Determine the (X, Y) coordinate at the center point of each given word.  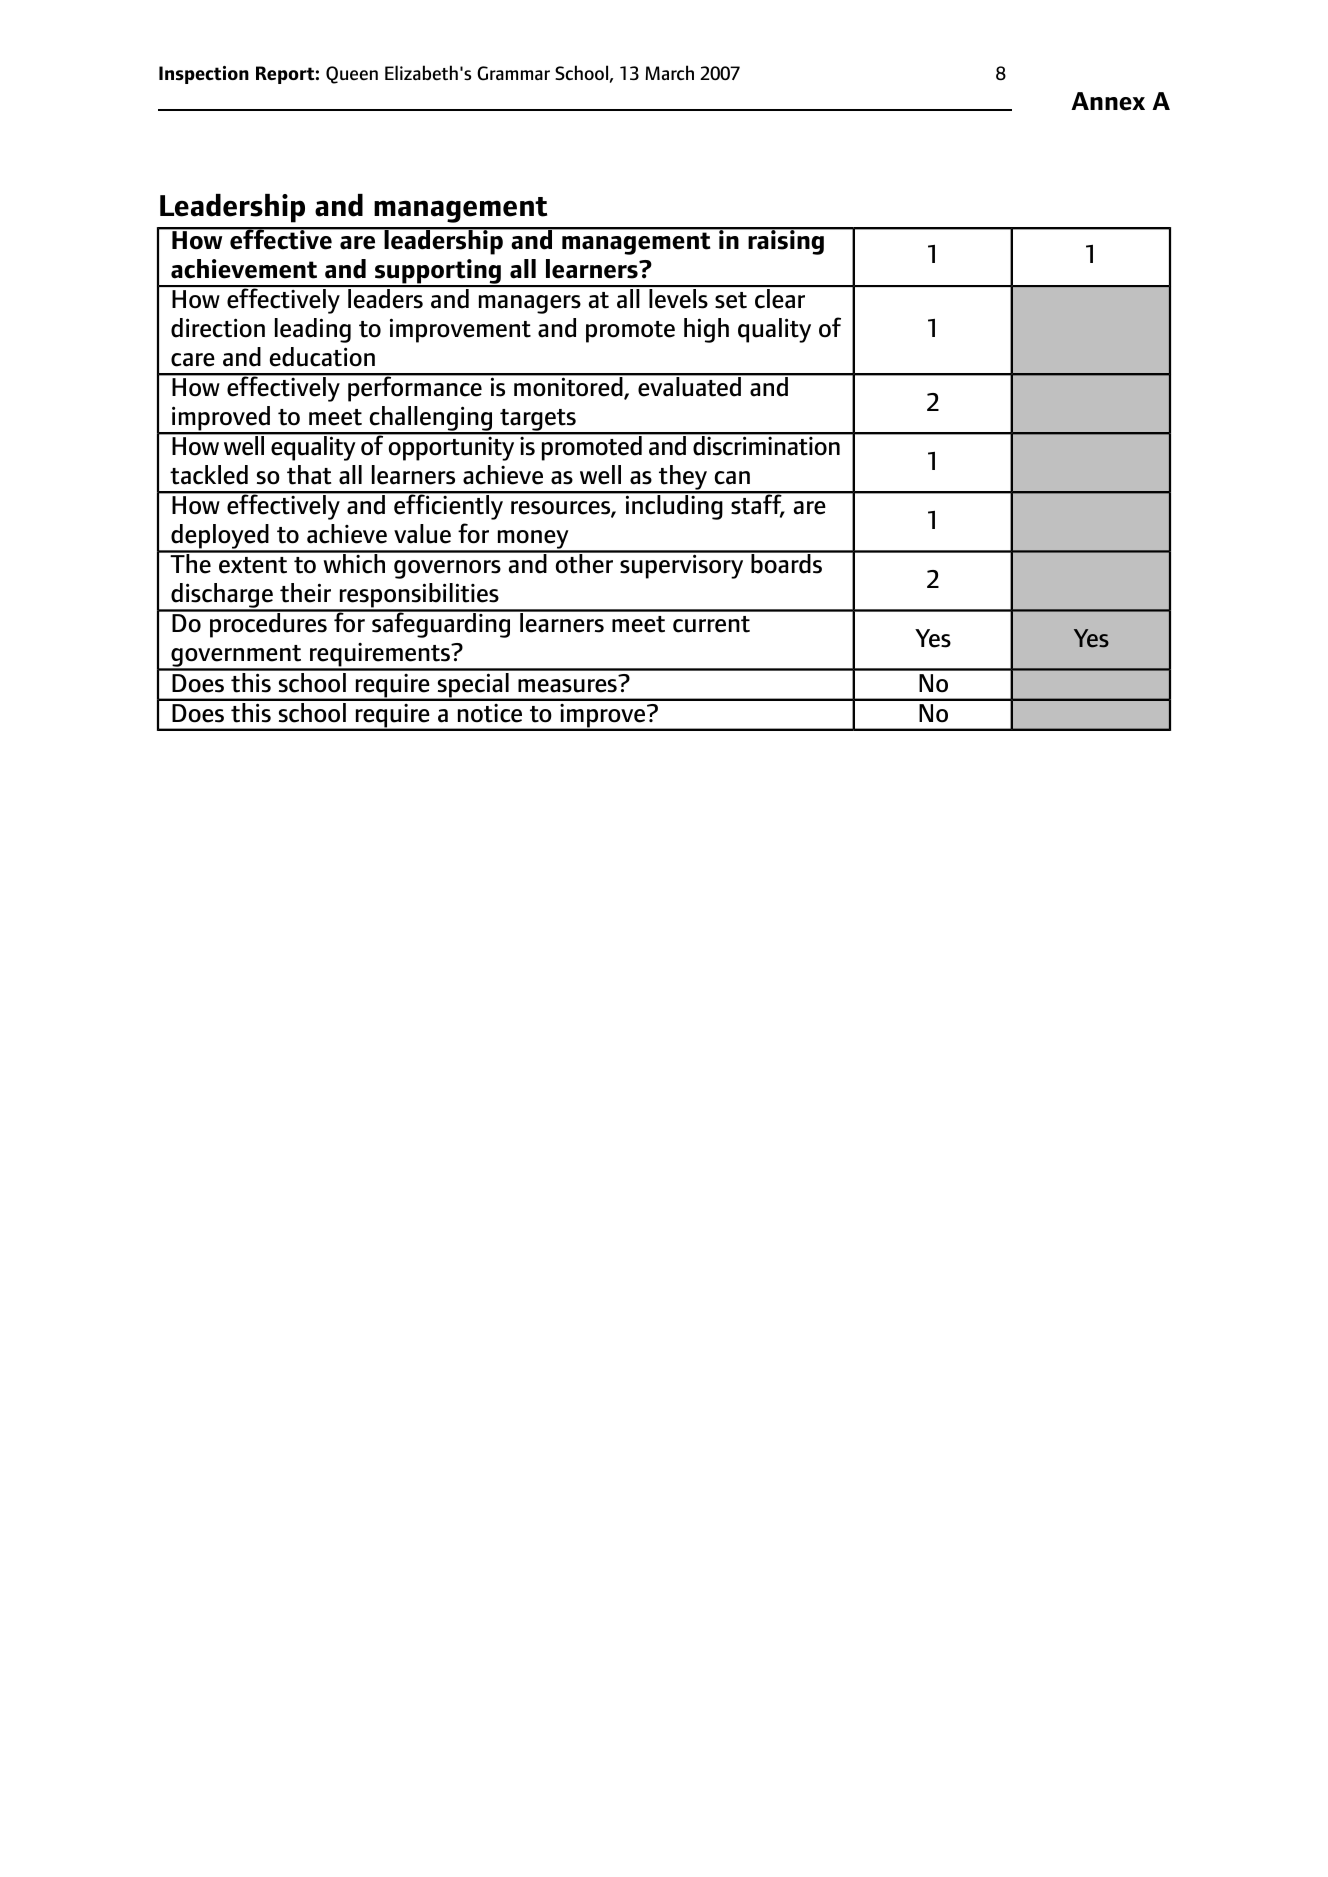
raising (786, 241)
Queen (352, 75)
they (683, 479)
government (236, 657)
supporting (438, 273)
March (669, 72)
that (309, 475)
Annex (1108, 101)
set (731, 300)
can (732, 478)
